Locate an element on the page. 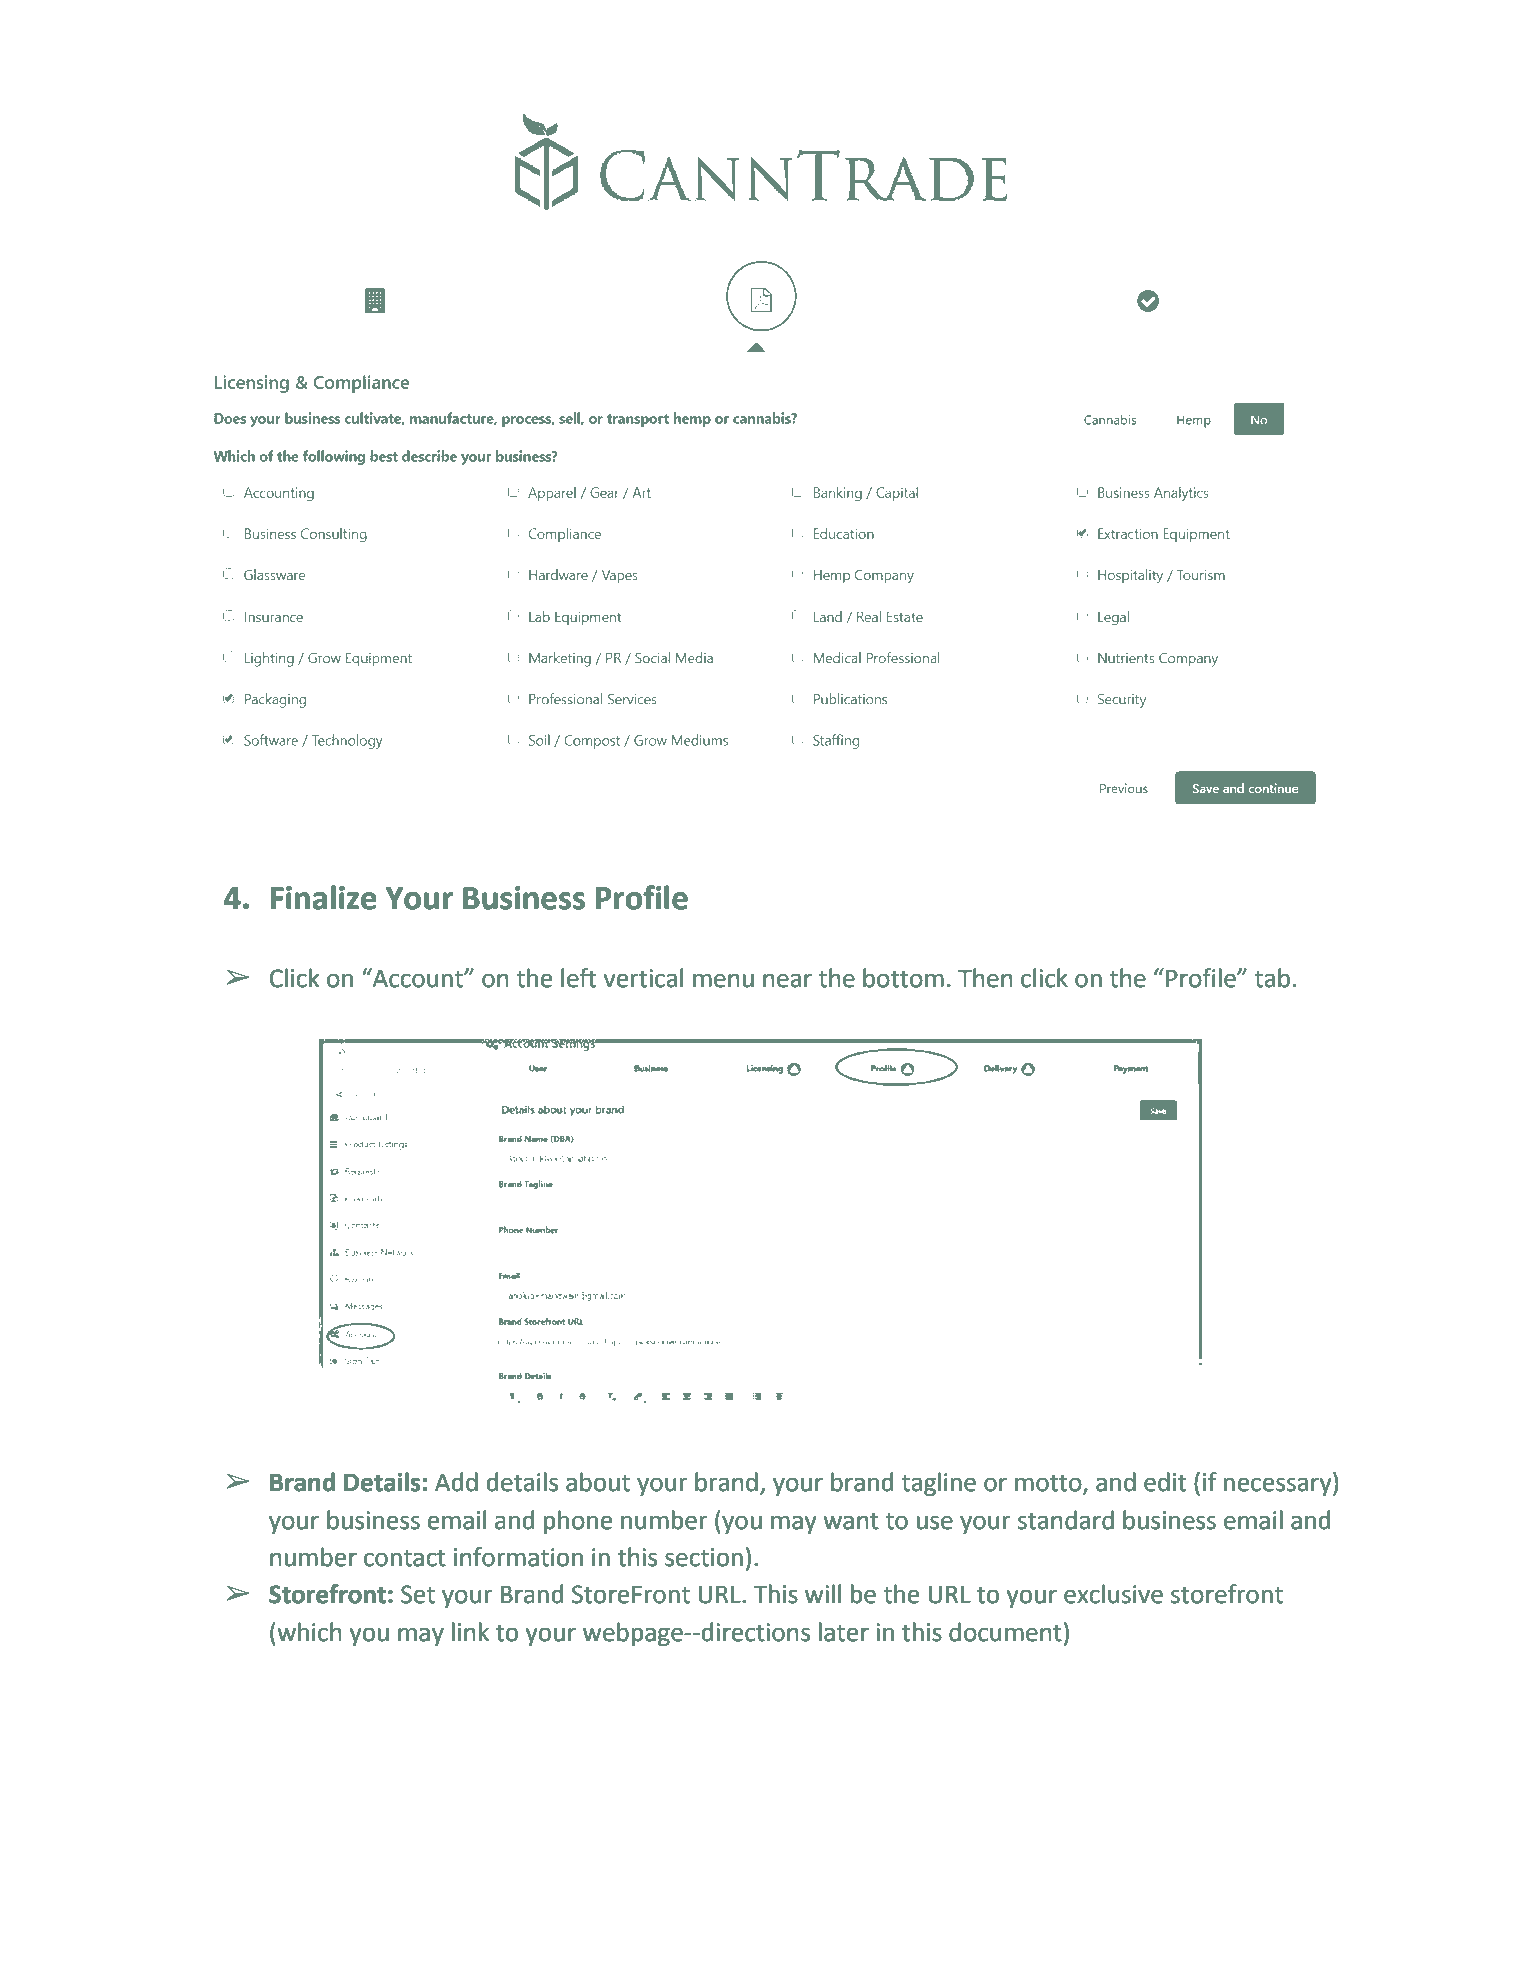  Account is located at coordinates (418, 978).
